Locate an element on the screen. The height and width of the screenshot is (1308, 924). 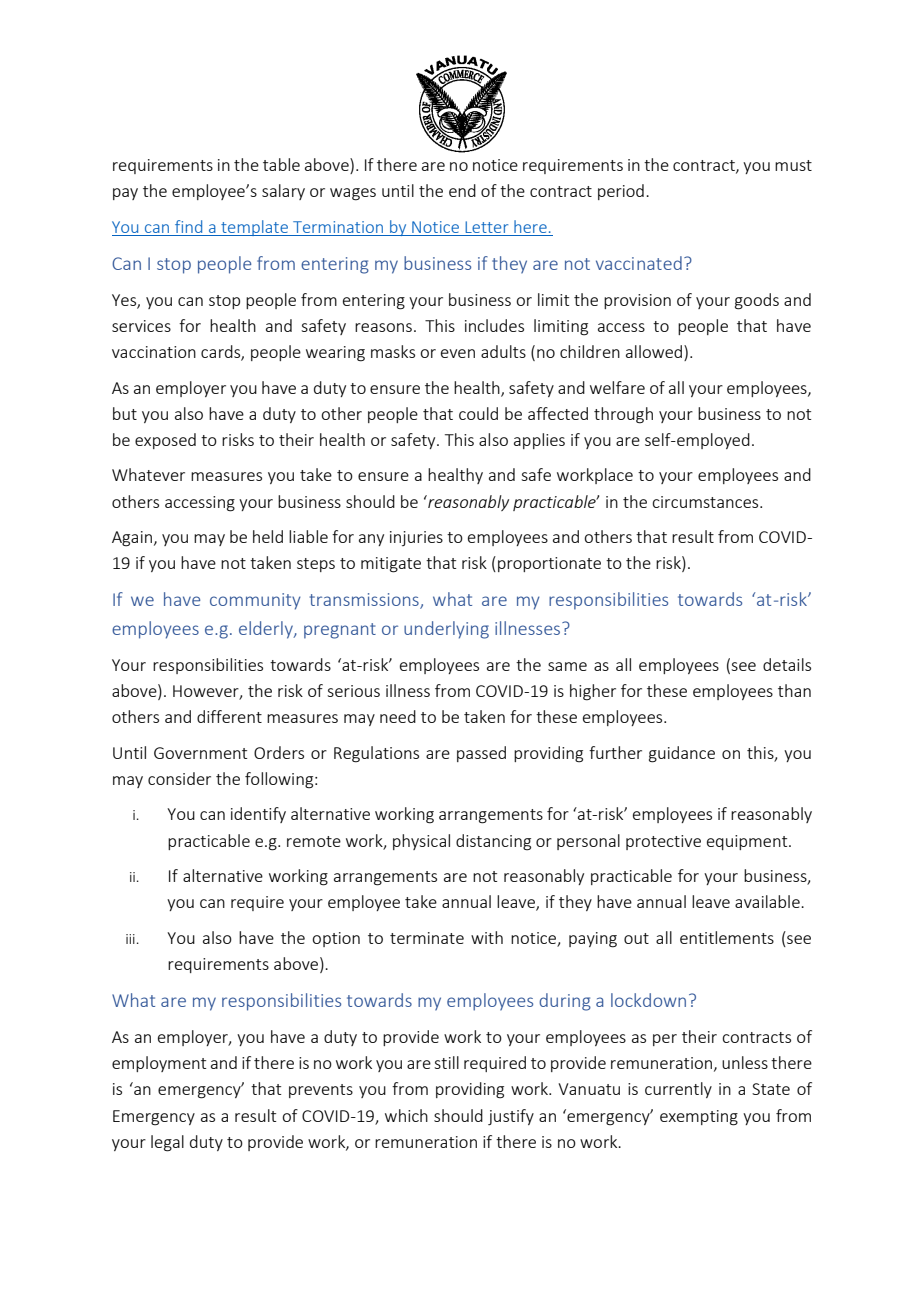
must is located at coordinates (793, 165).
